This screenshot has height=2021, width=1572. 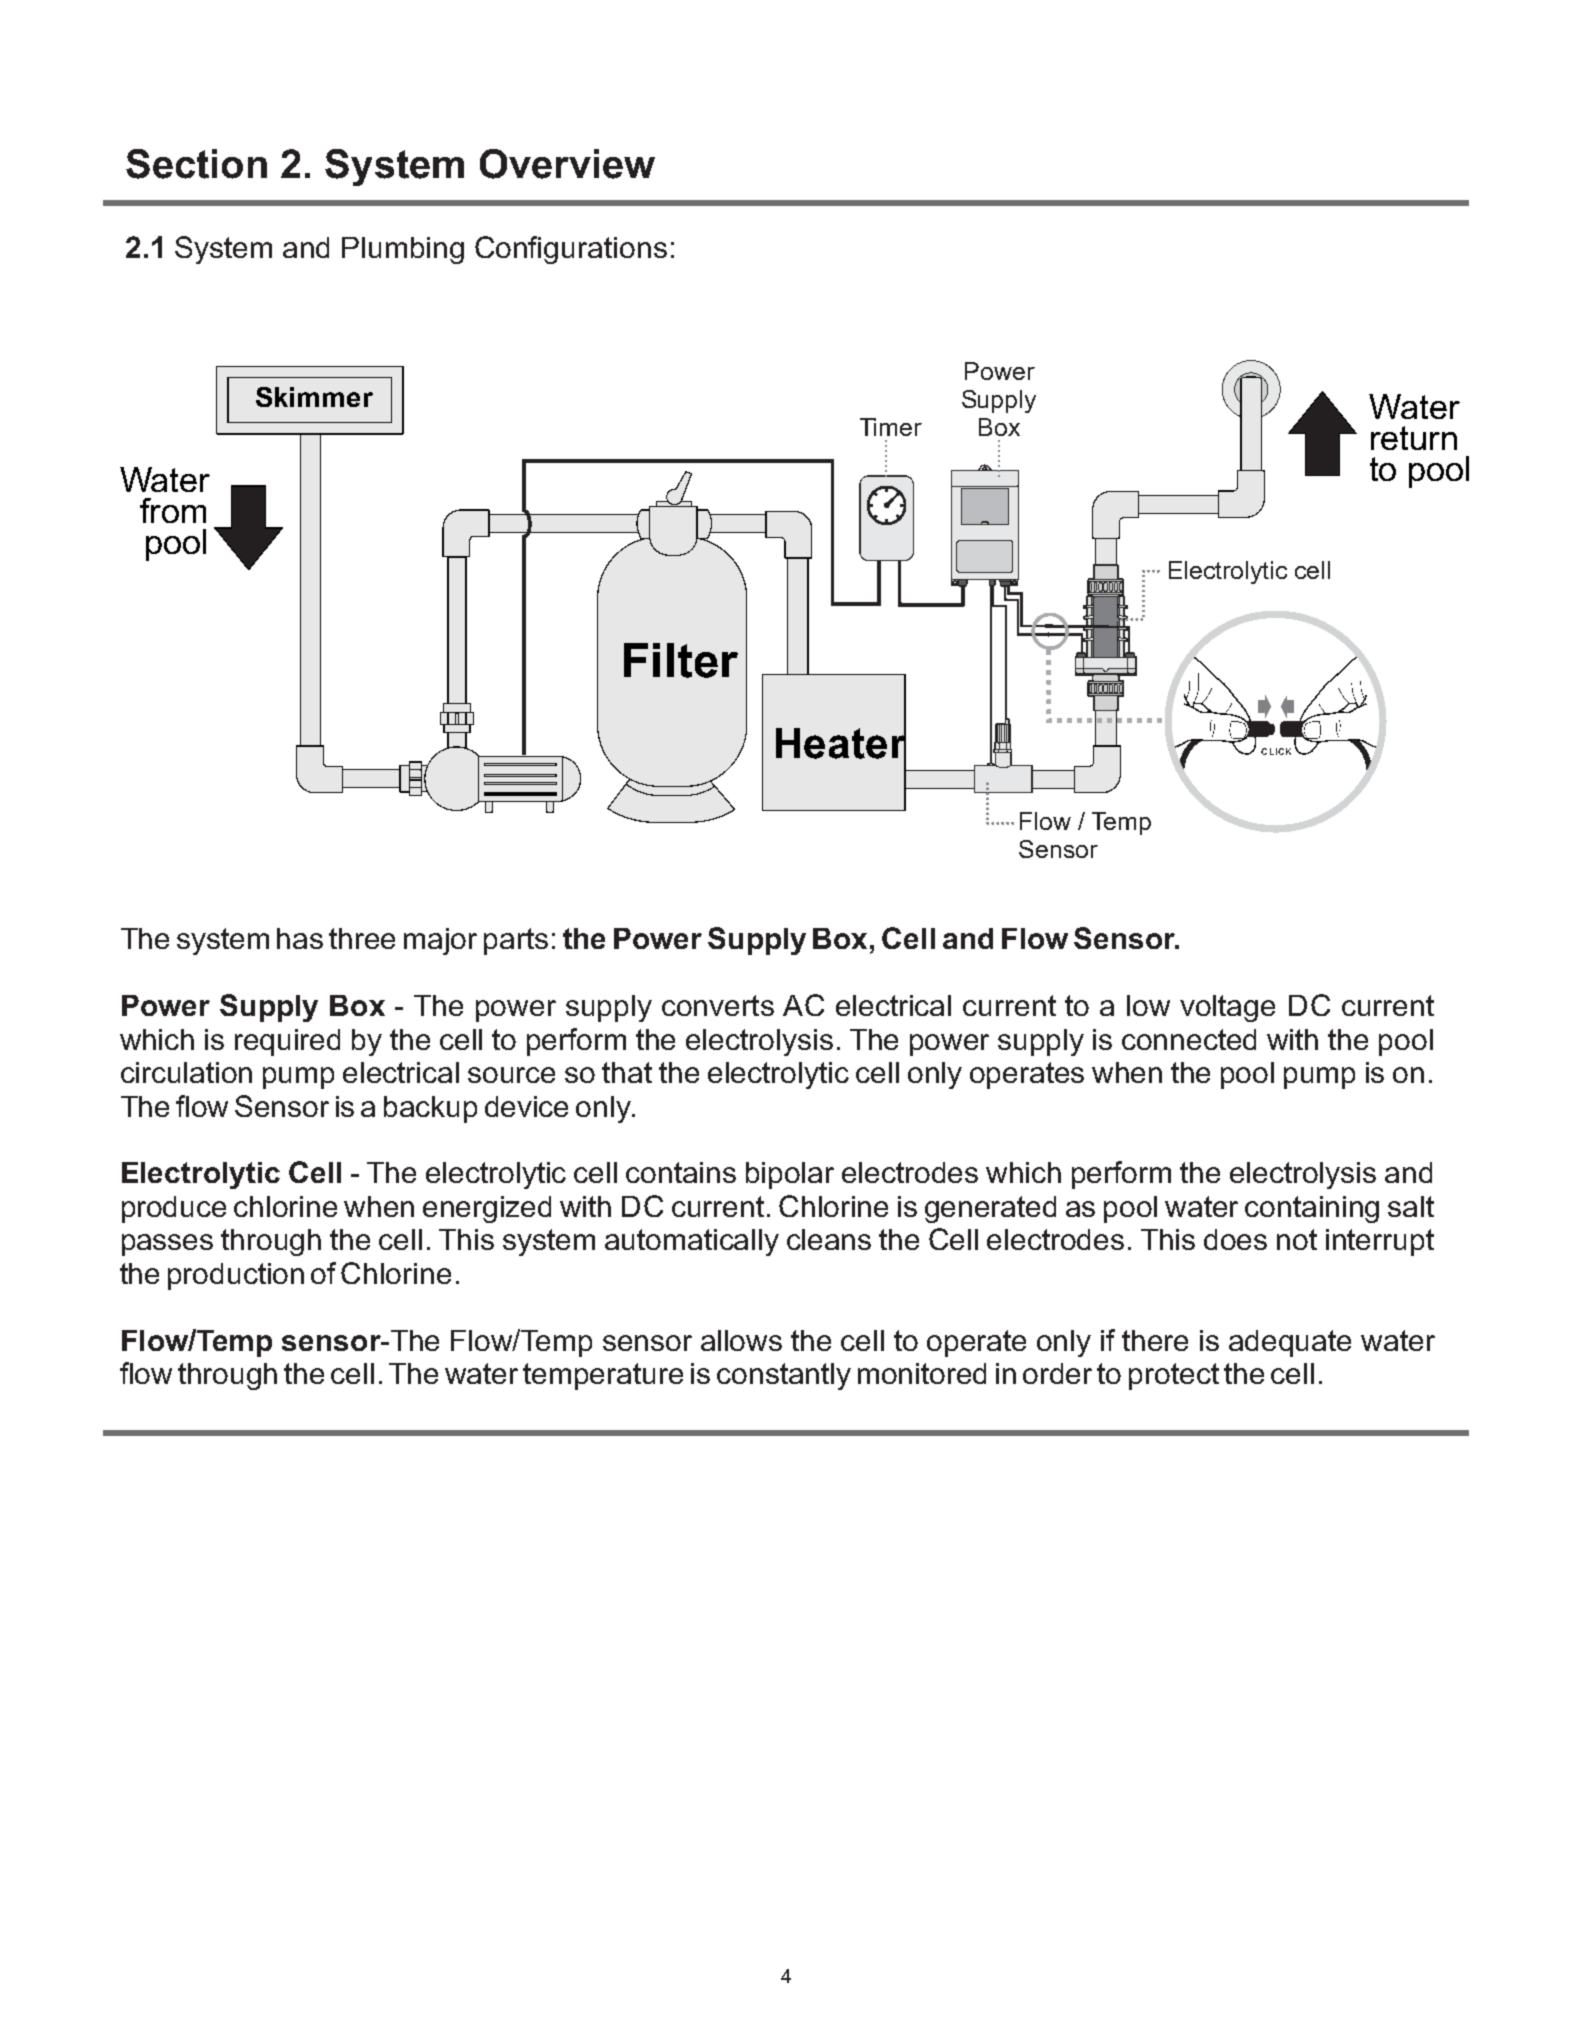 What do you see at coordinates (403, 250) in the screenshot?
I see `Plumbing` at bounding box center [403, 250].
